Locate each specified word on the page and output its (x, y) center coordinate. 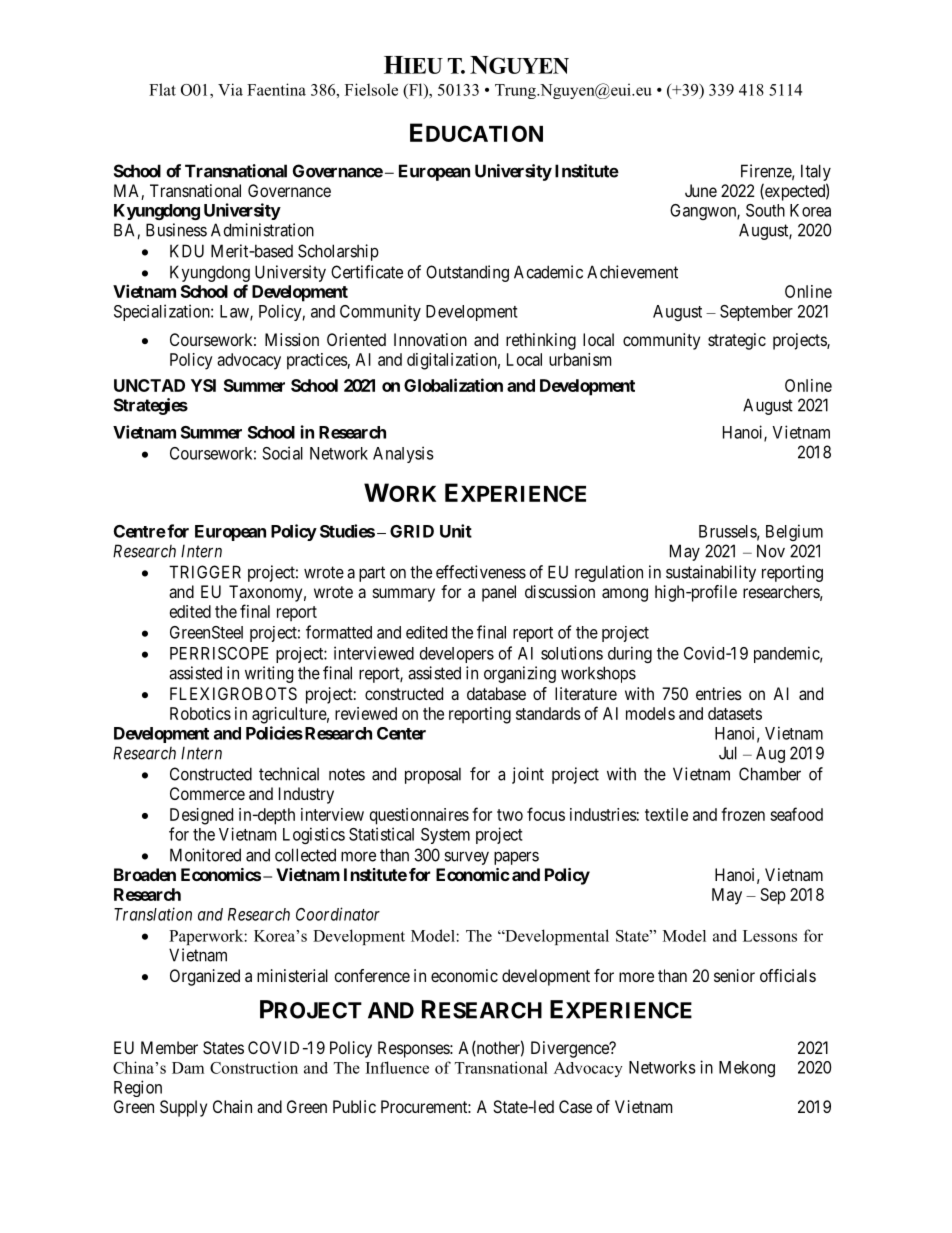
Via (230, 89)
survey (466, 858)
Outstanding (467, 273)
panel (499, 593)
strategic (737, 341)
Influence (397, 1067)
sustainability (711, 573)
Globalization (453, 385)
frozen (743, 814)
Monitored (205, 855)
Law (235, 312)
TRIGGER (205, 572)
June (701, 190)
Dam (188, 1068)
